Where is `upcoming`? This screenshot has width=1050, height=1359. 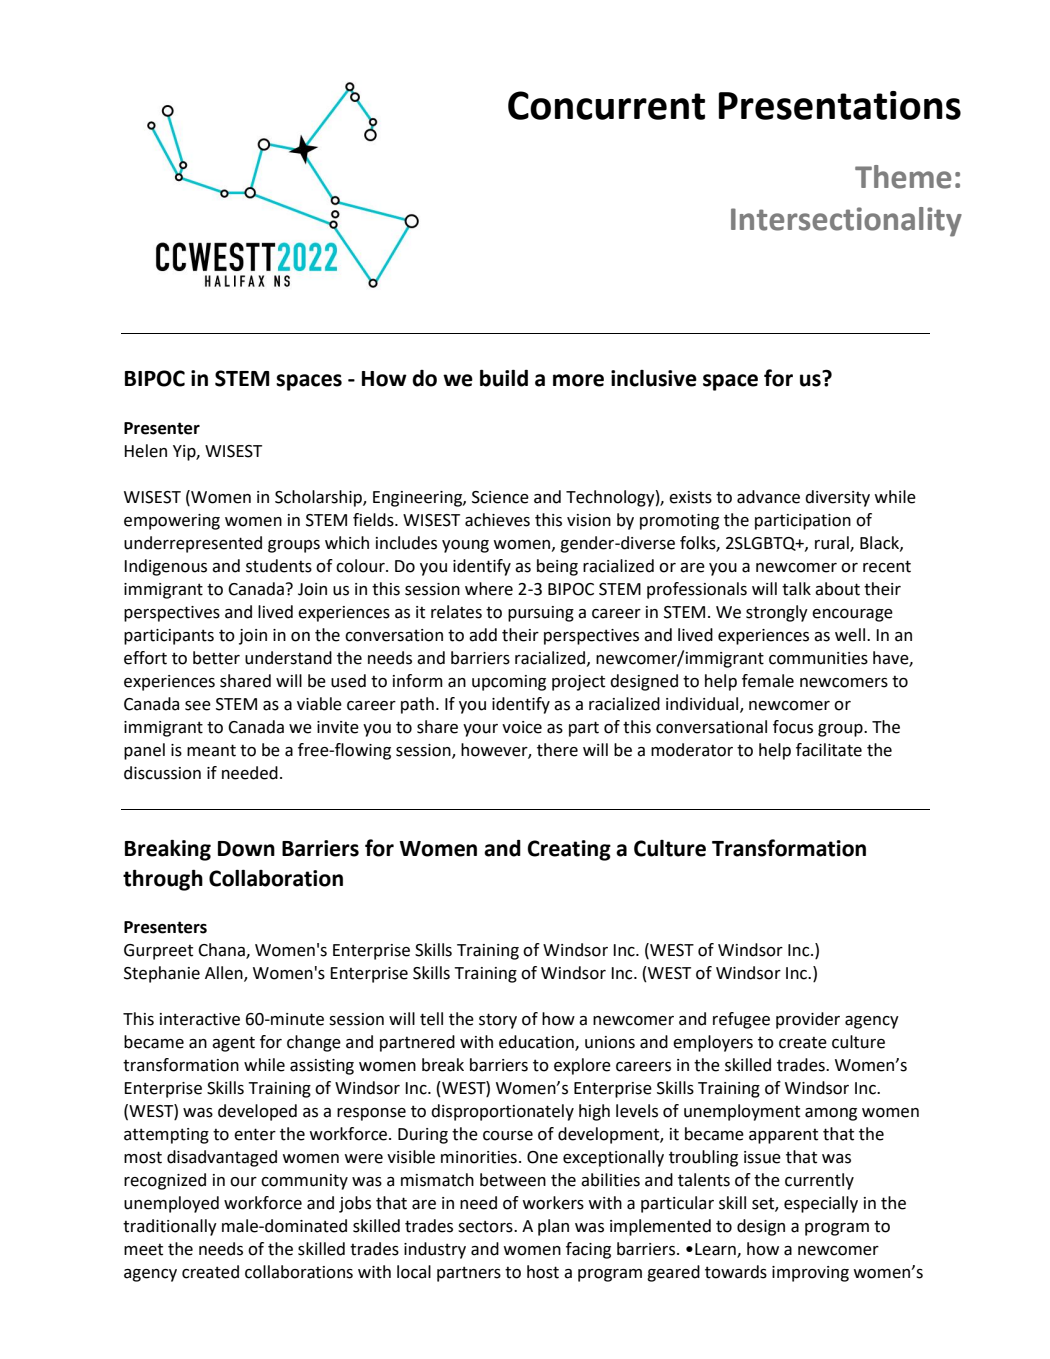 upcoming is located at coordinates (509, 683).
